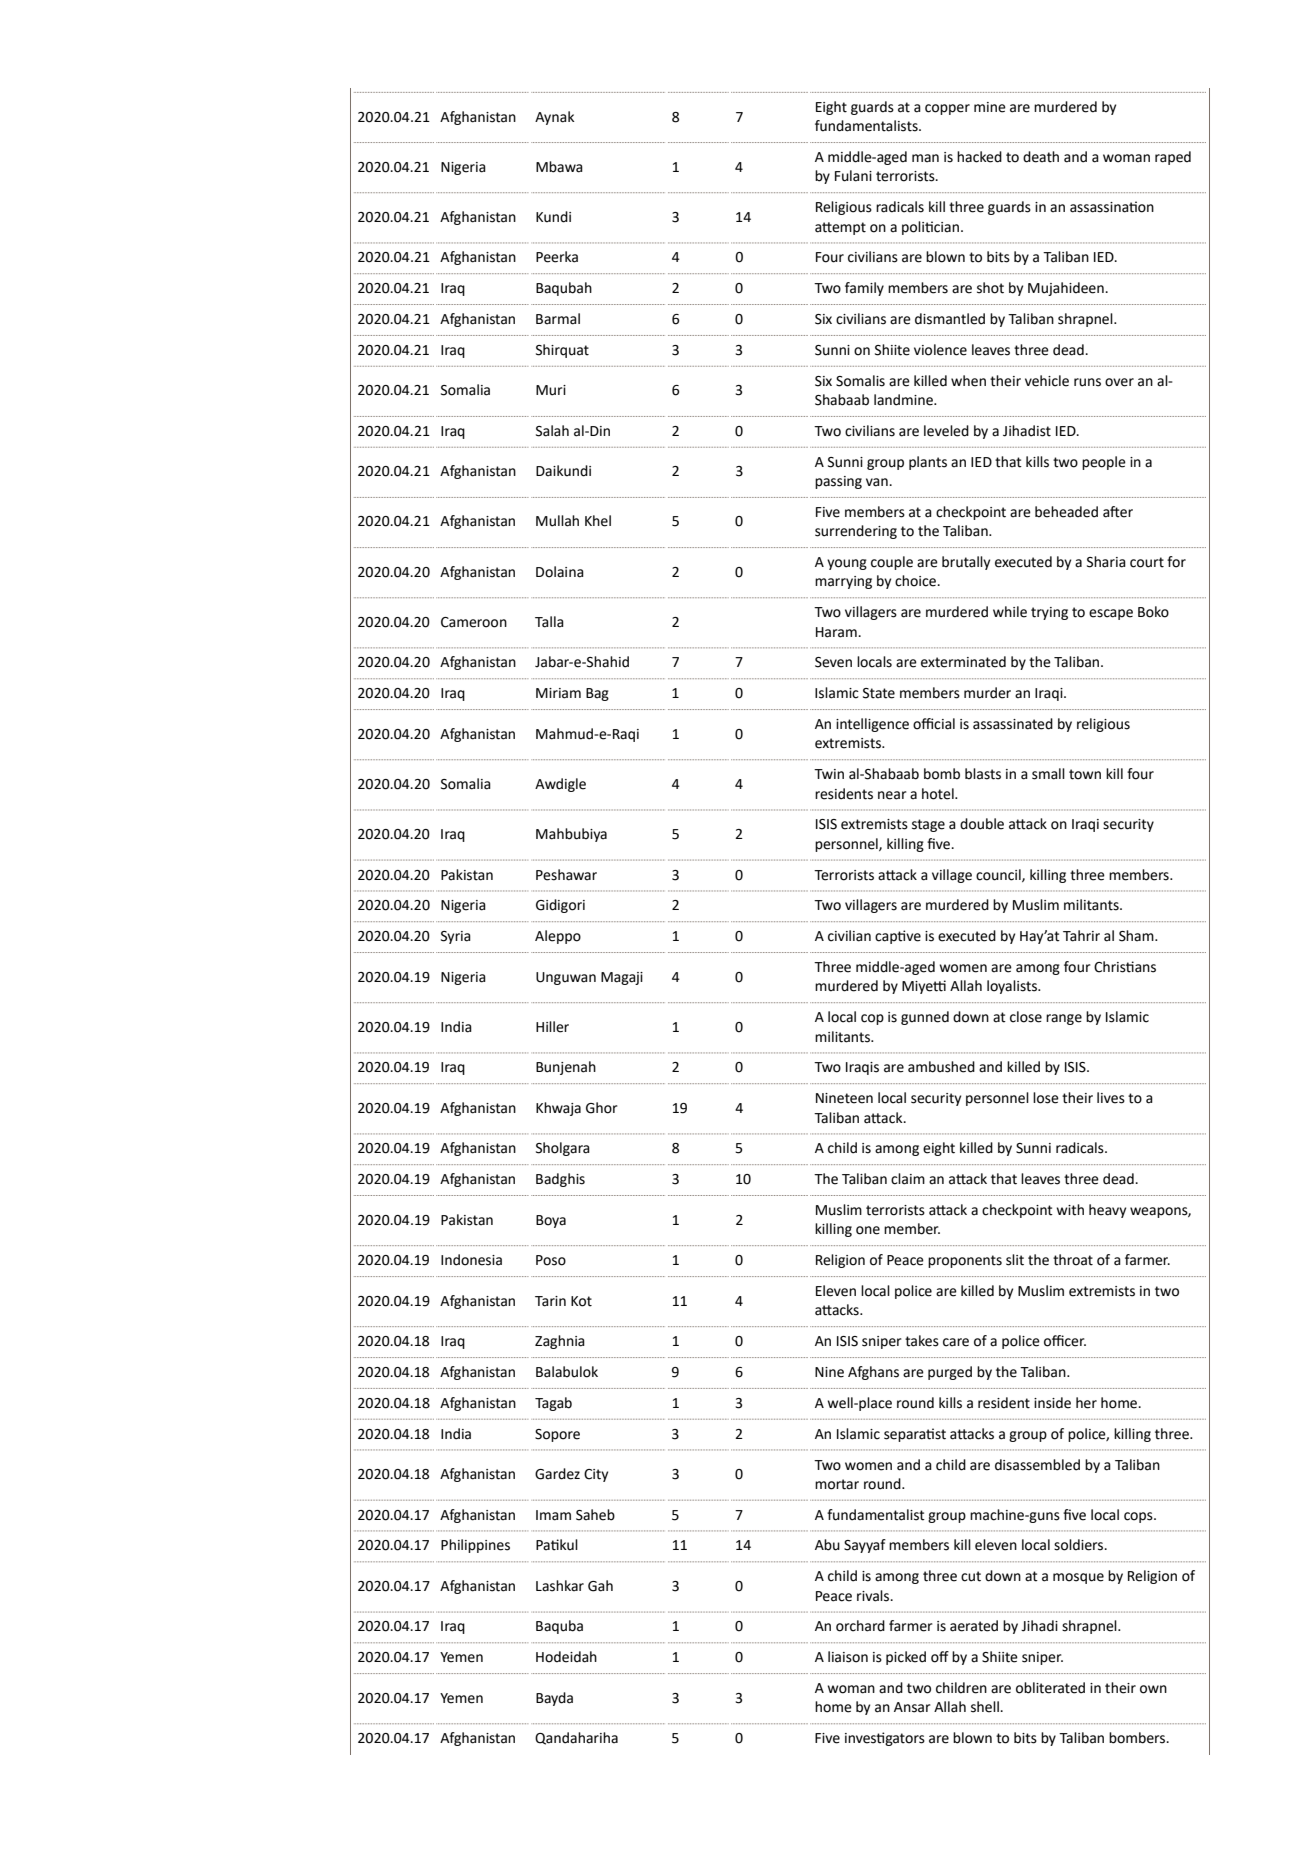 The image size is (1310, 1854). What do you see at coordinates (848, 1657) in the screenshot?
I see `liaison` at bounding box center [848, 1657].
